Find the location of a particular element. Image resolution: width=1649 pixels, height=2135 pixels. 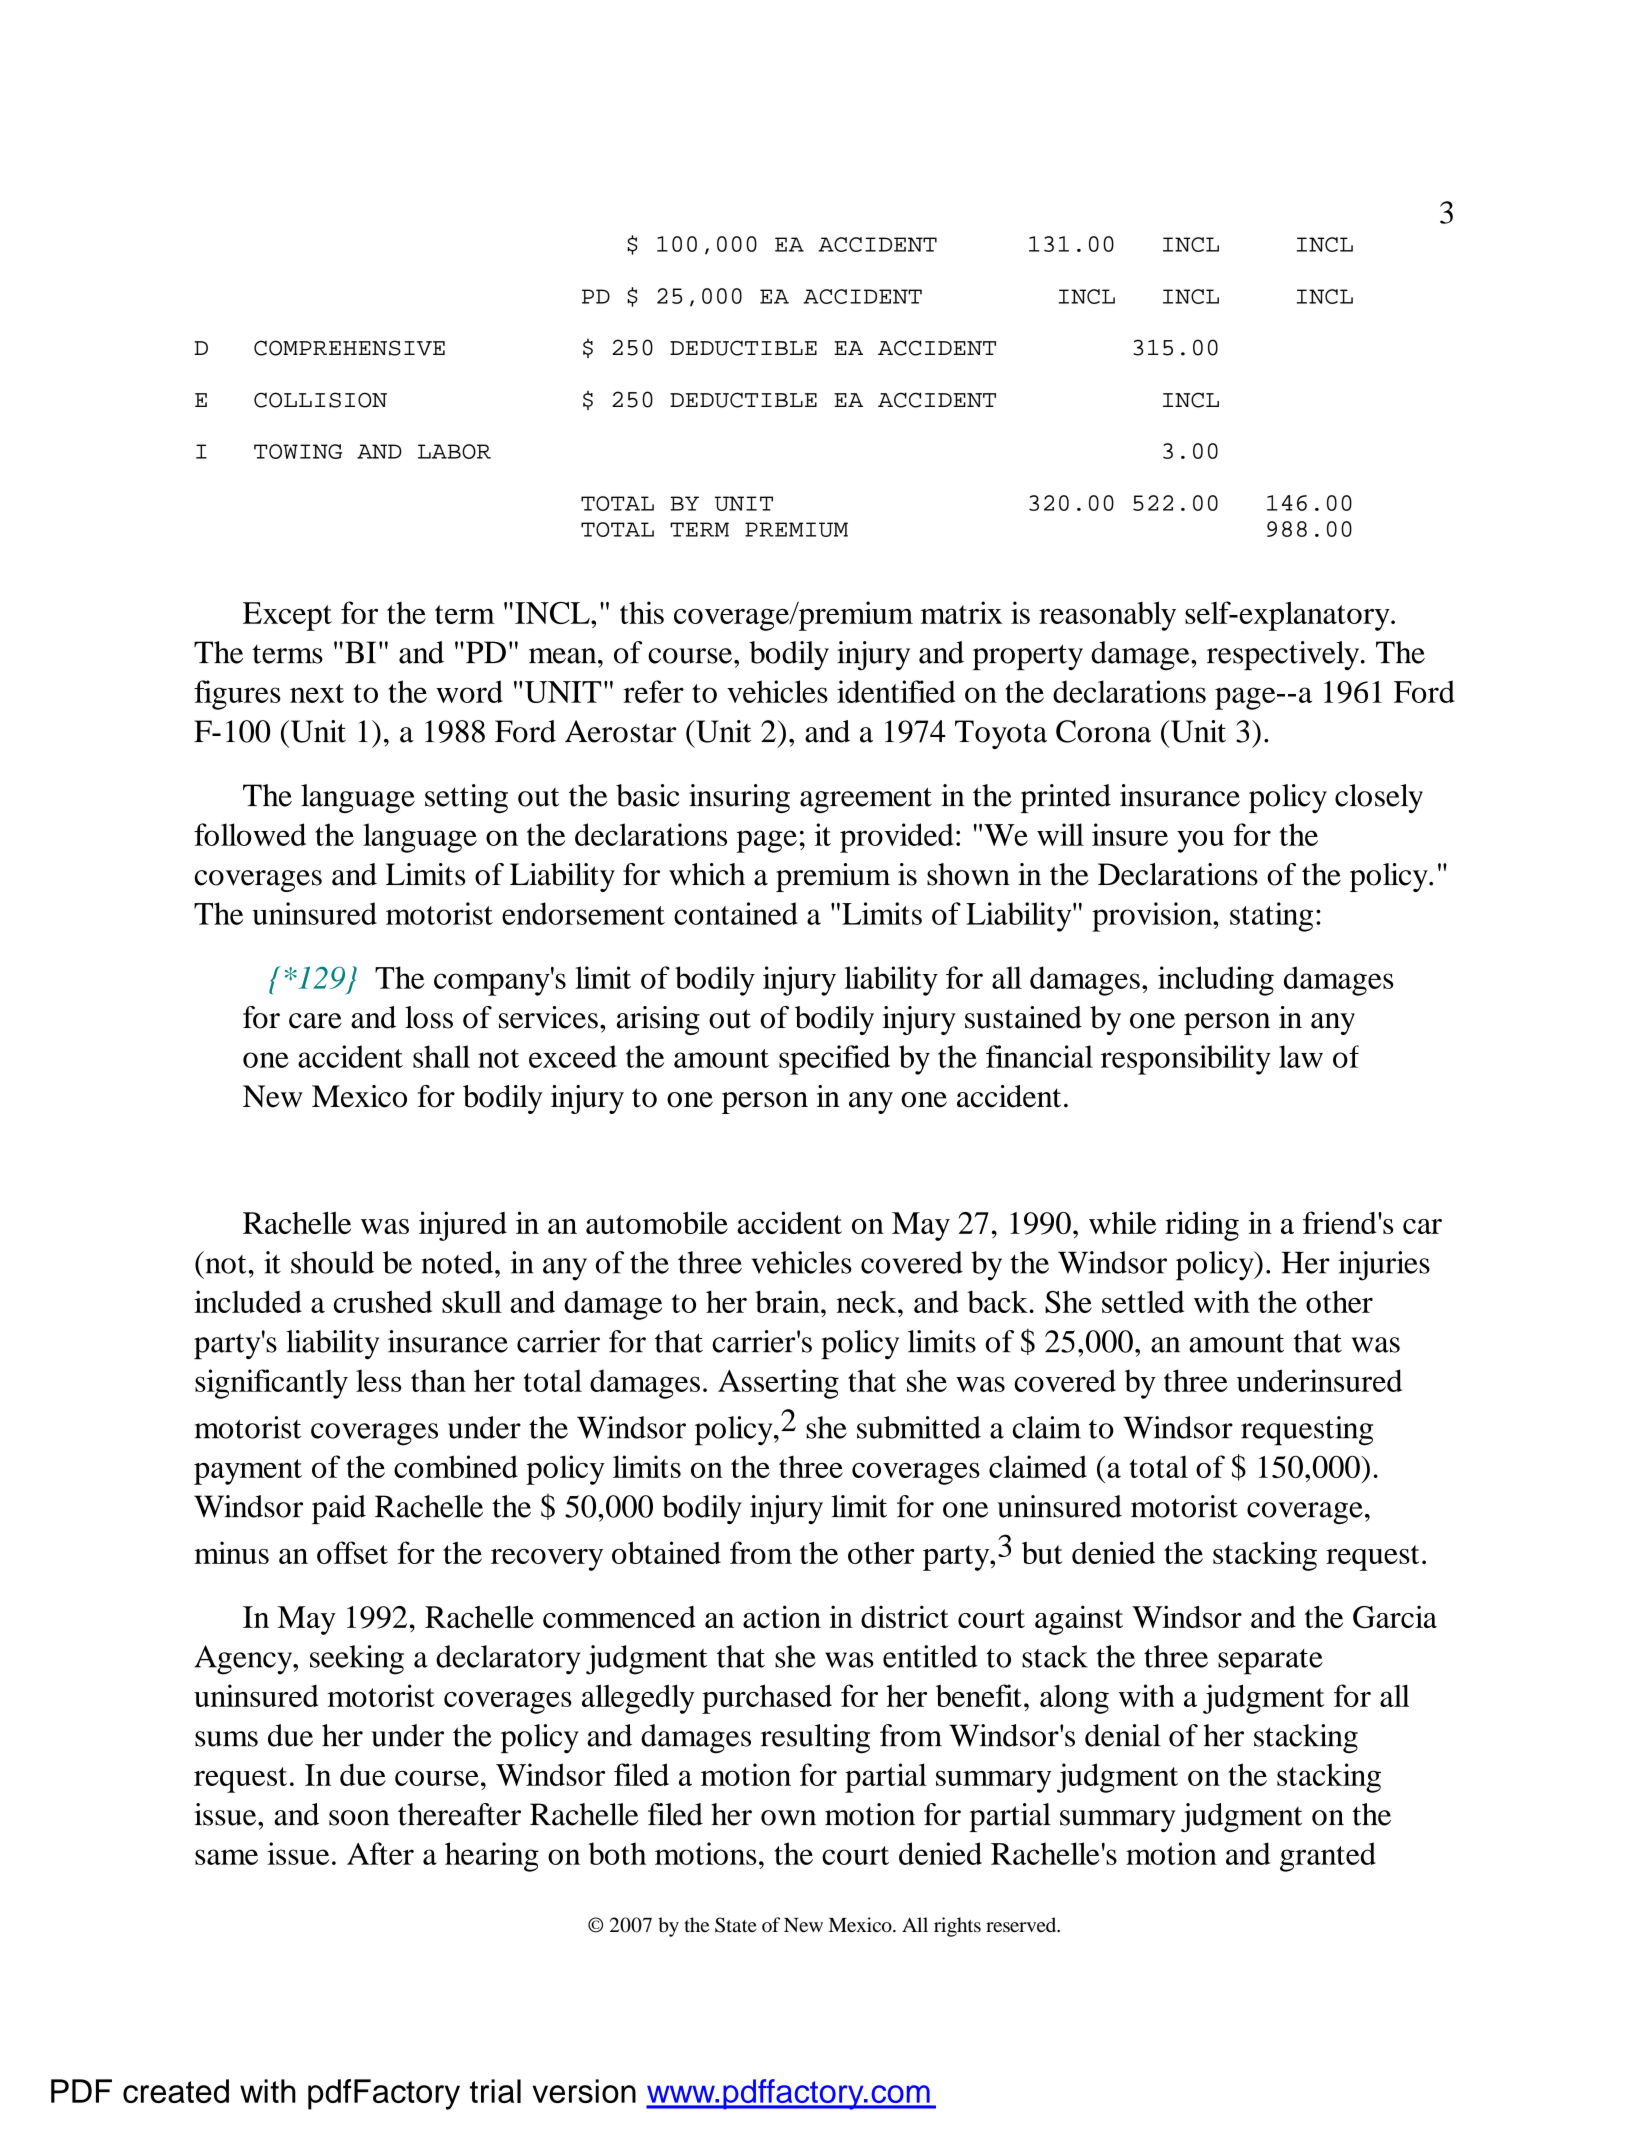

created is located at coordinates (176, 2091).
